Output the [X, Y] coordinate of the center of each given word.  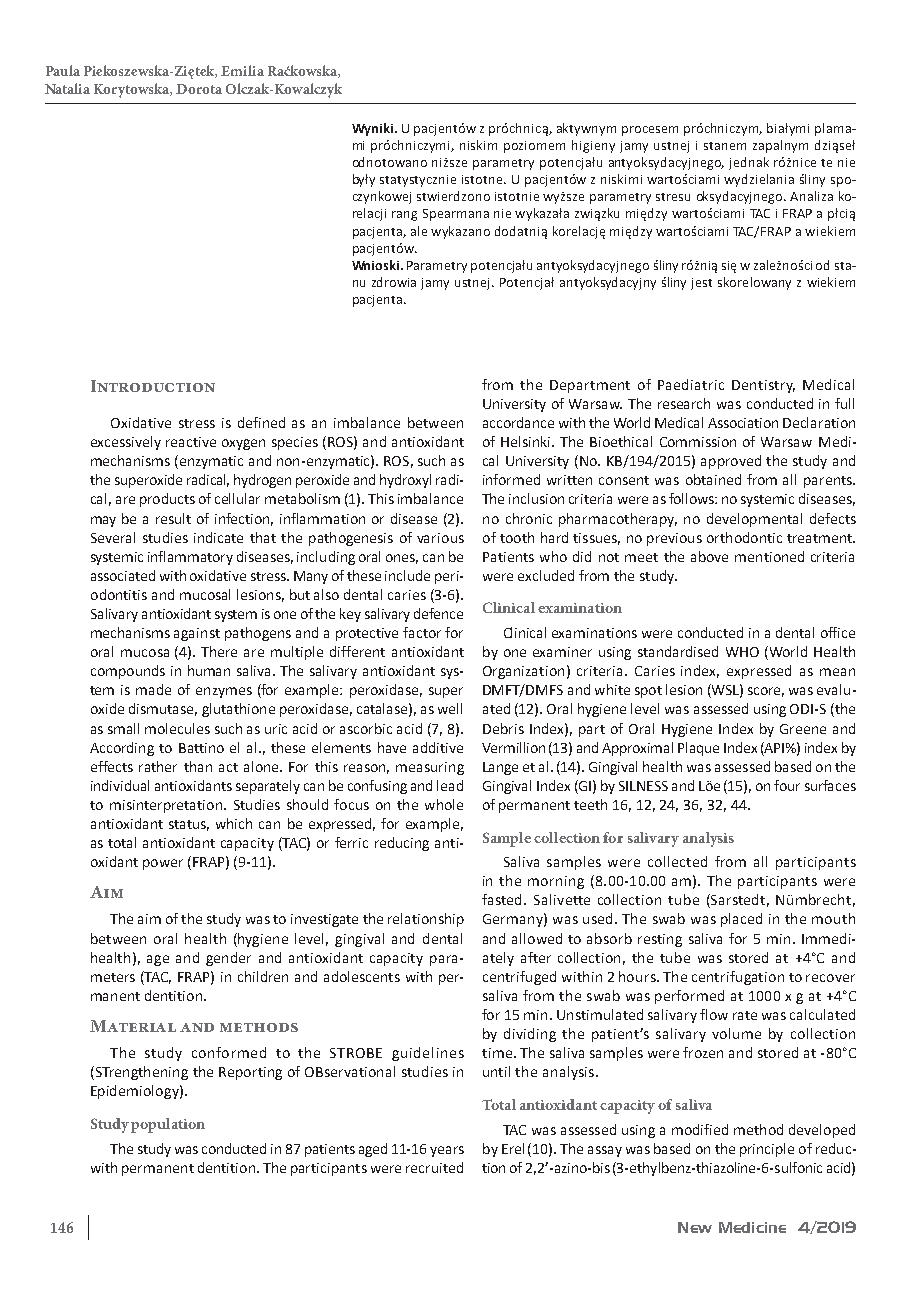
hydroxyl [405, 481]
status [189, 825]
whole [444, 804]
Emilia [242, 70]
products [167, 500]
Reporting [250, 1073]
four [787, 785]
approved [731, 462]
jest [701, 284]
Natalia [67, 88]
